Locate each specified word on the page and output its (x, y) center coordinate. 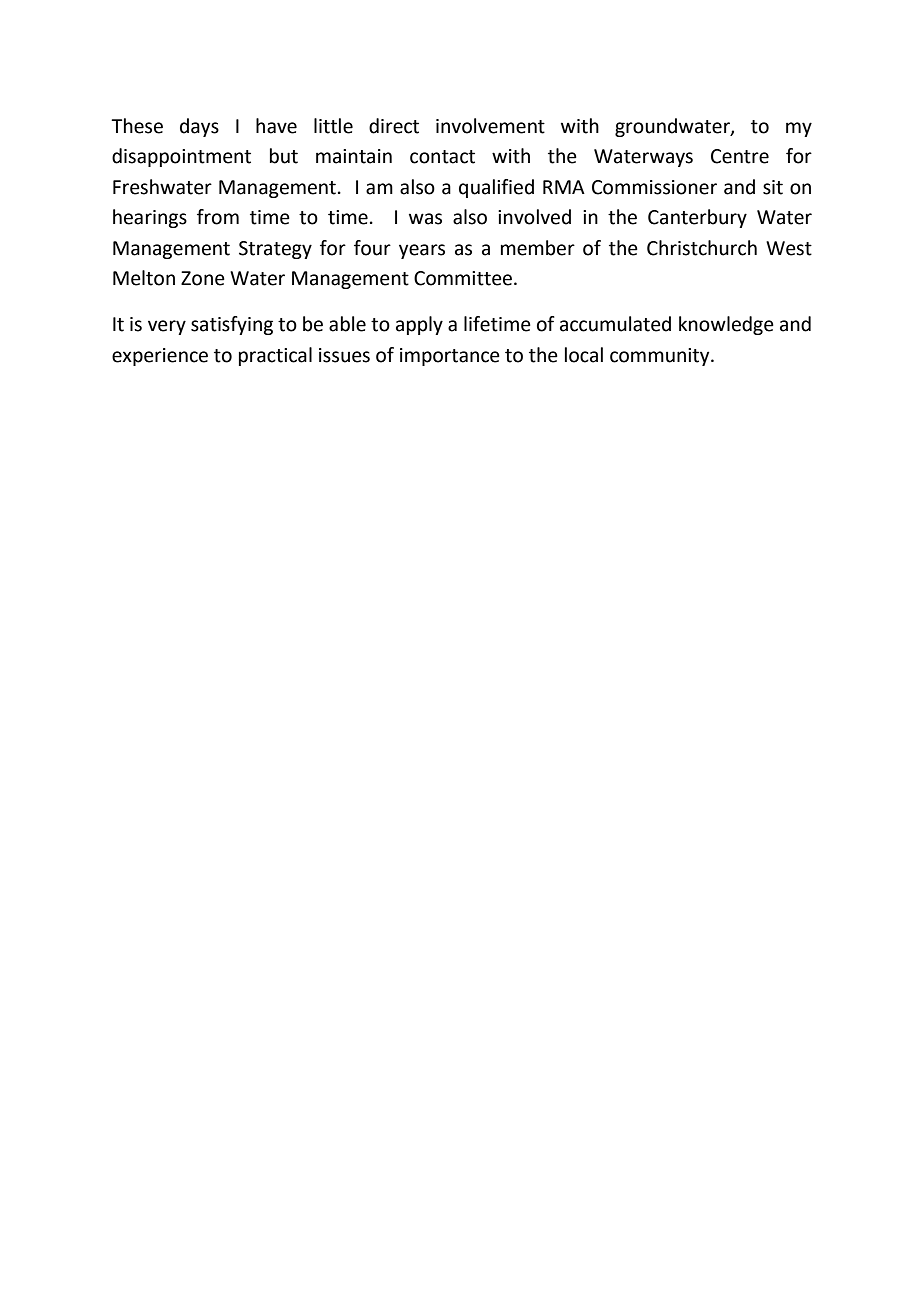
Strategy (275, 250)
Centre (740, 156)
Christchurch (702, 248)
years (422, 251)
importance (450, 357)
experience (160, 357)
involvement (490, 126)
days (199, 127)
